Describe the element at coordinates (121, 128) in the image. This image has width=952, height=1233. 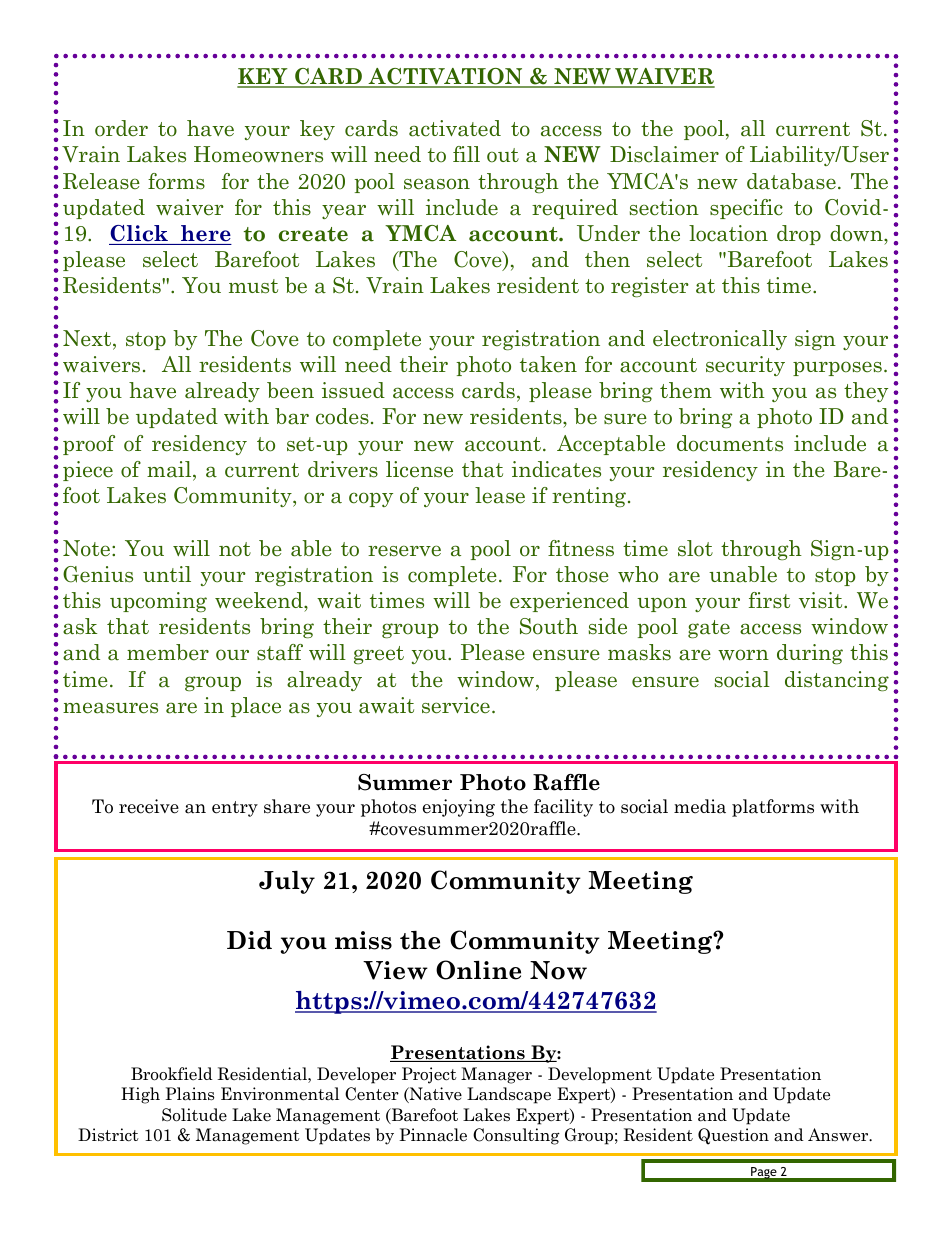
I see `order` at that location.
